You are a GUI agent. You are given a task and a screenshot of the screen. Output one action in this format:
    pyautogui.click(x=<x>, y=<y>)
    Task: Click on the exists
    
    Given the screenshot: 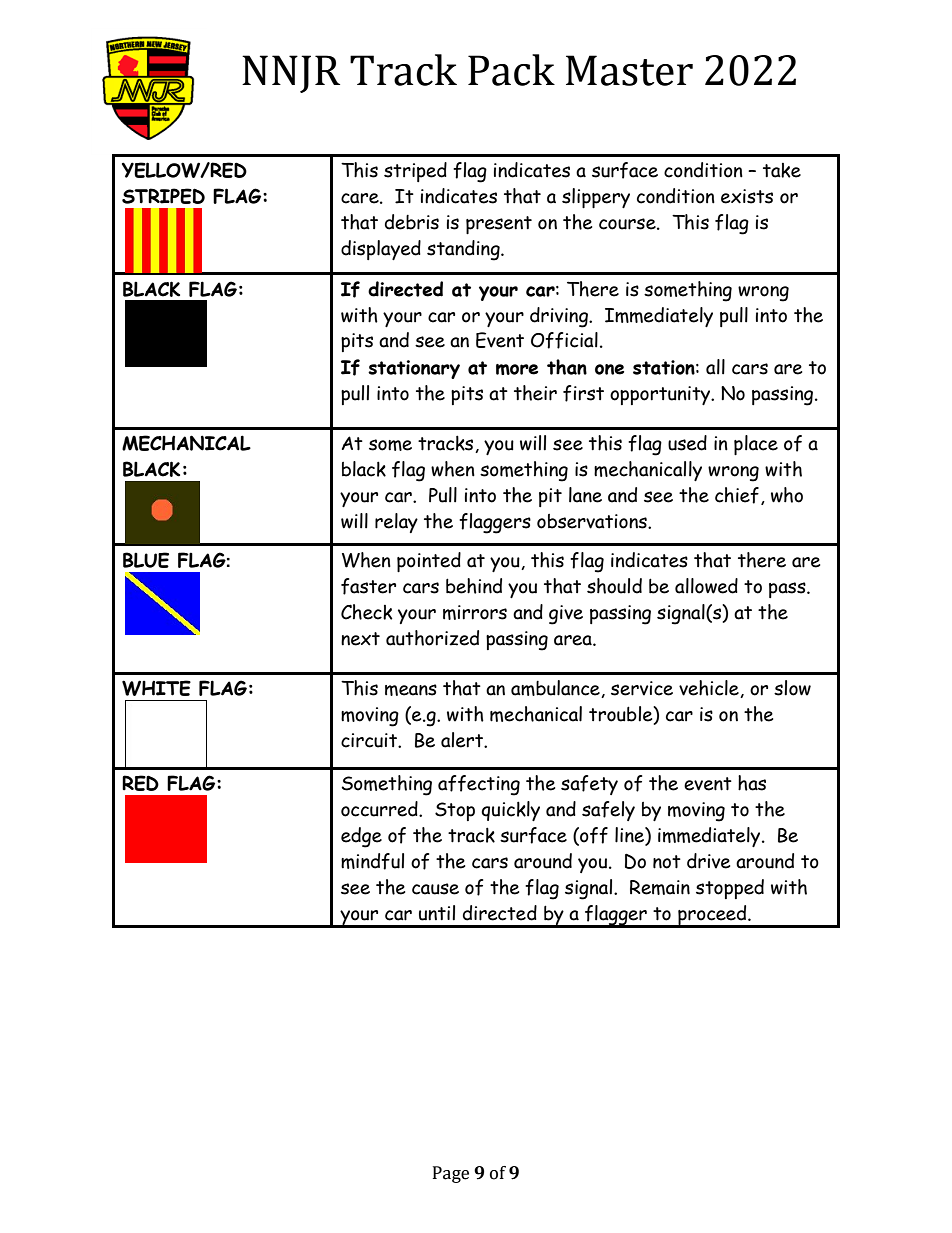 What is the action you would take?
    pyautogui.click(x=747, y=196)
